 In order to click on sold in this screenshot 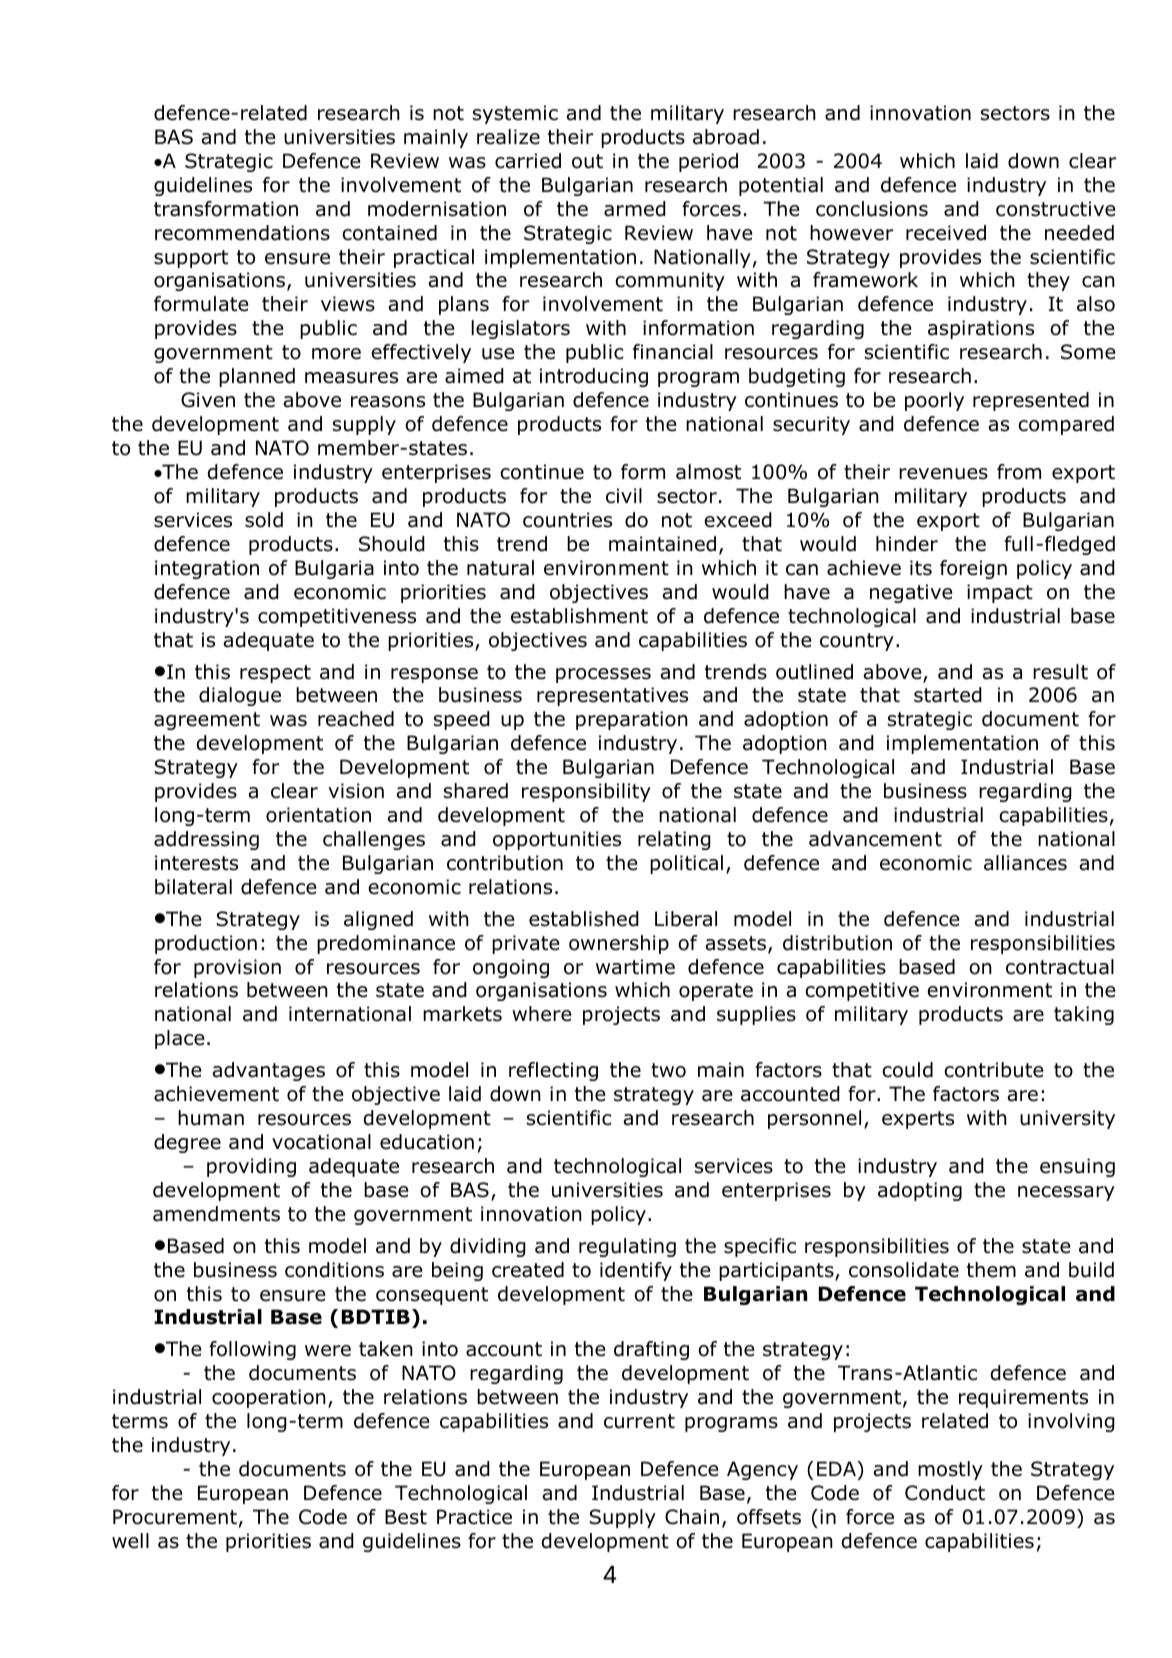, I will do `click(264, 520)`.
